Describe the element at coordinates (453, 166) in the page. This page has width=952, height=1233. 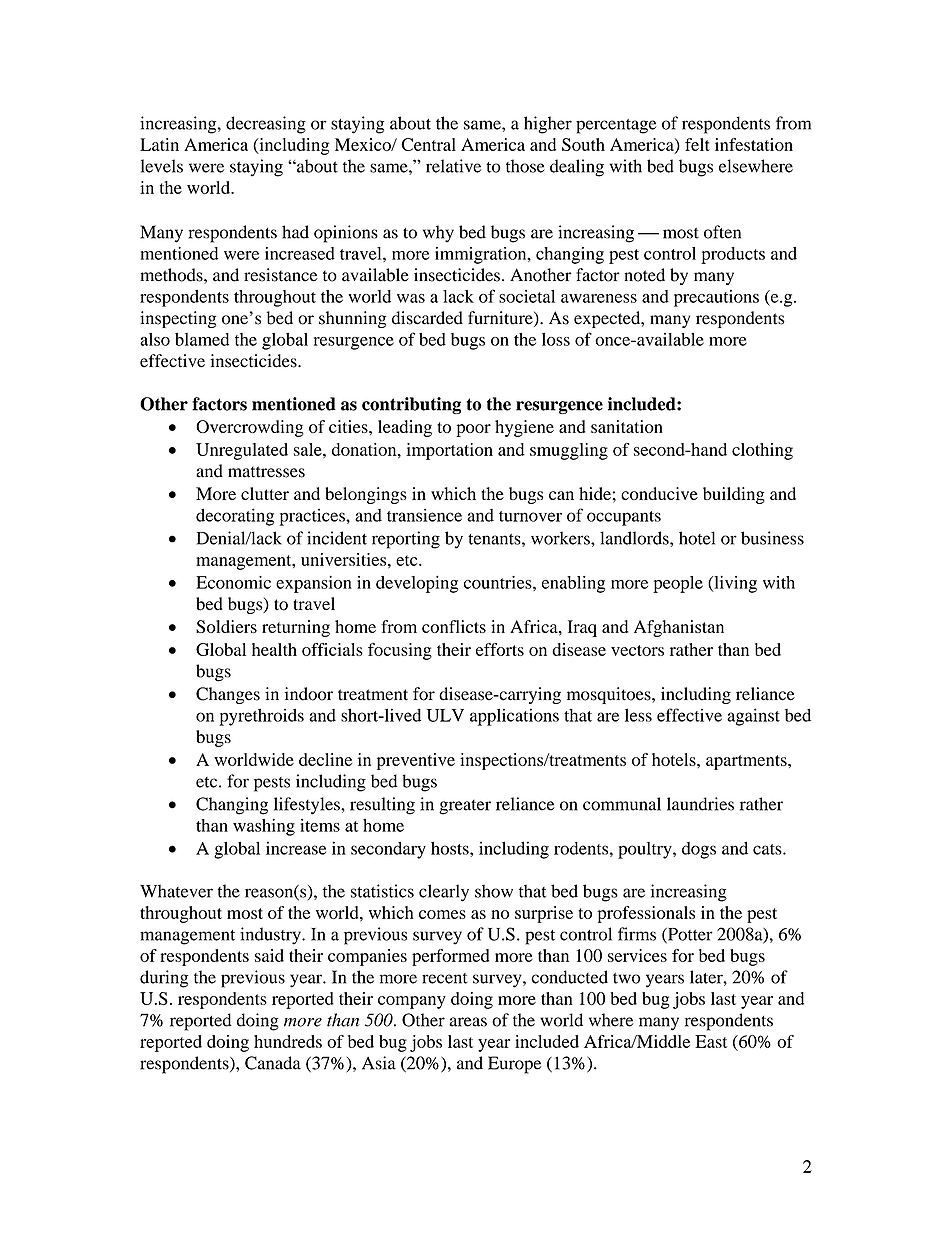
I see `relative` at that location.
